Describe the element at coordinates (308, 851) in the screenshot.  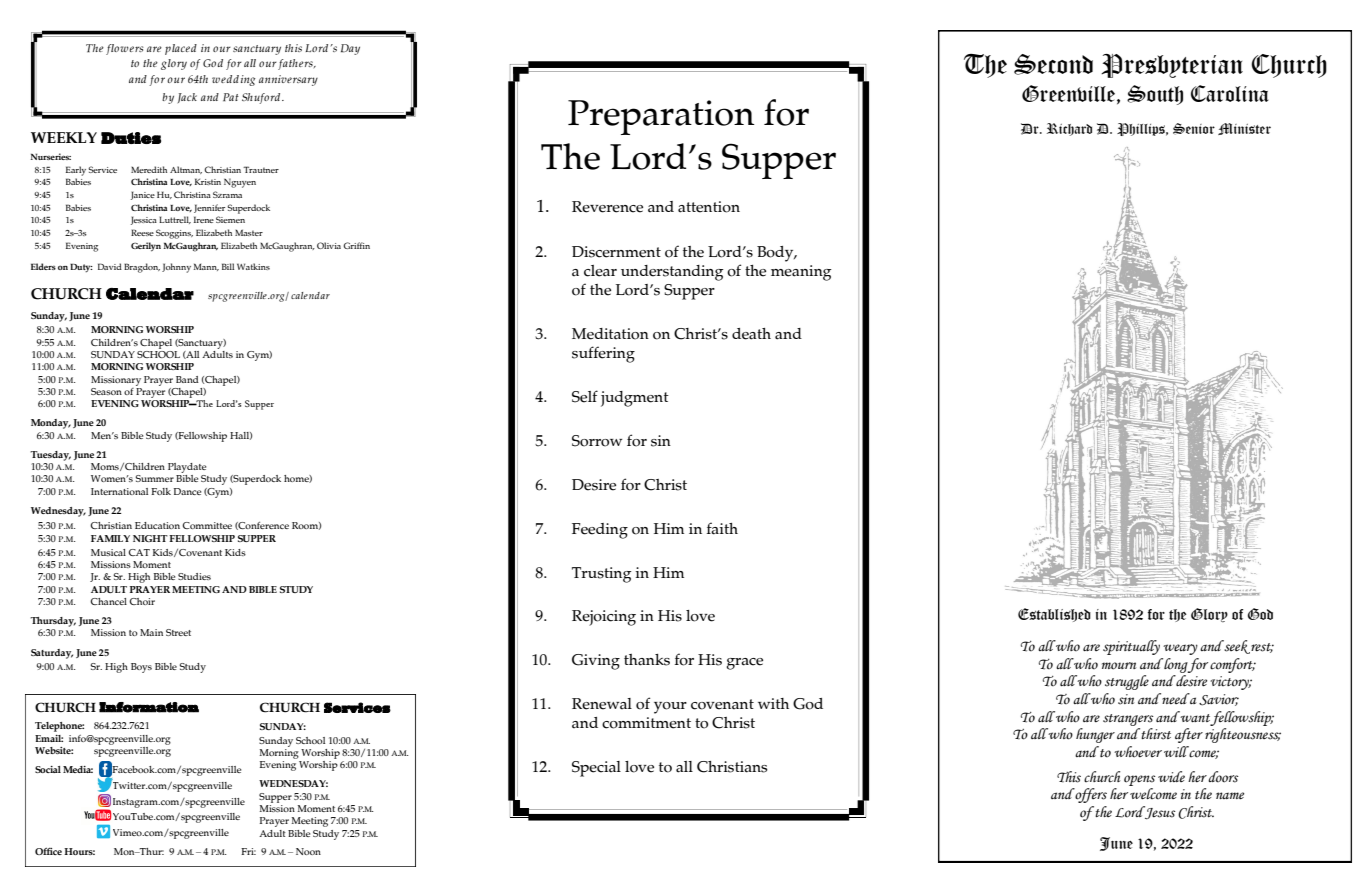
I see `Noon` at that location.
